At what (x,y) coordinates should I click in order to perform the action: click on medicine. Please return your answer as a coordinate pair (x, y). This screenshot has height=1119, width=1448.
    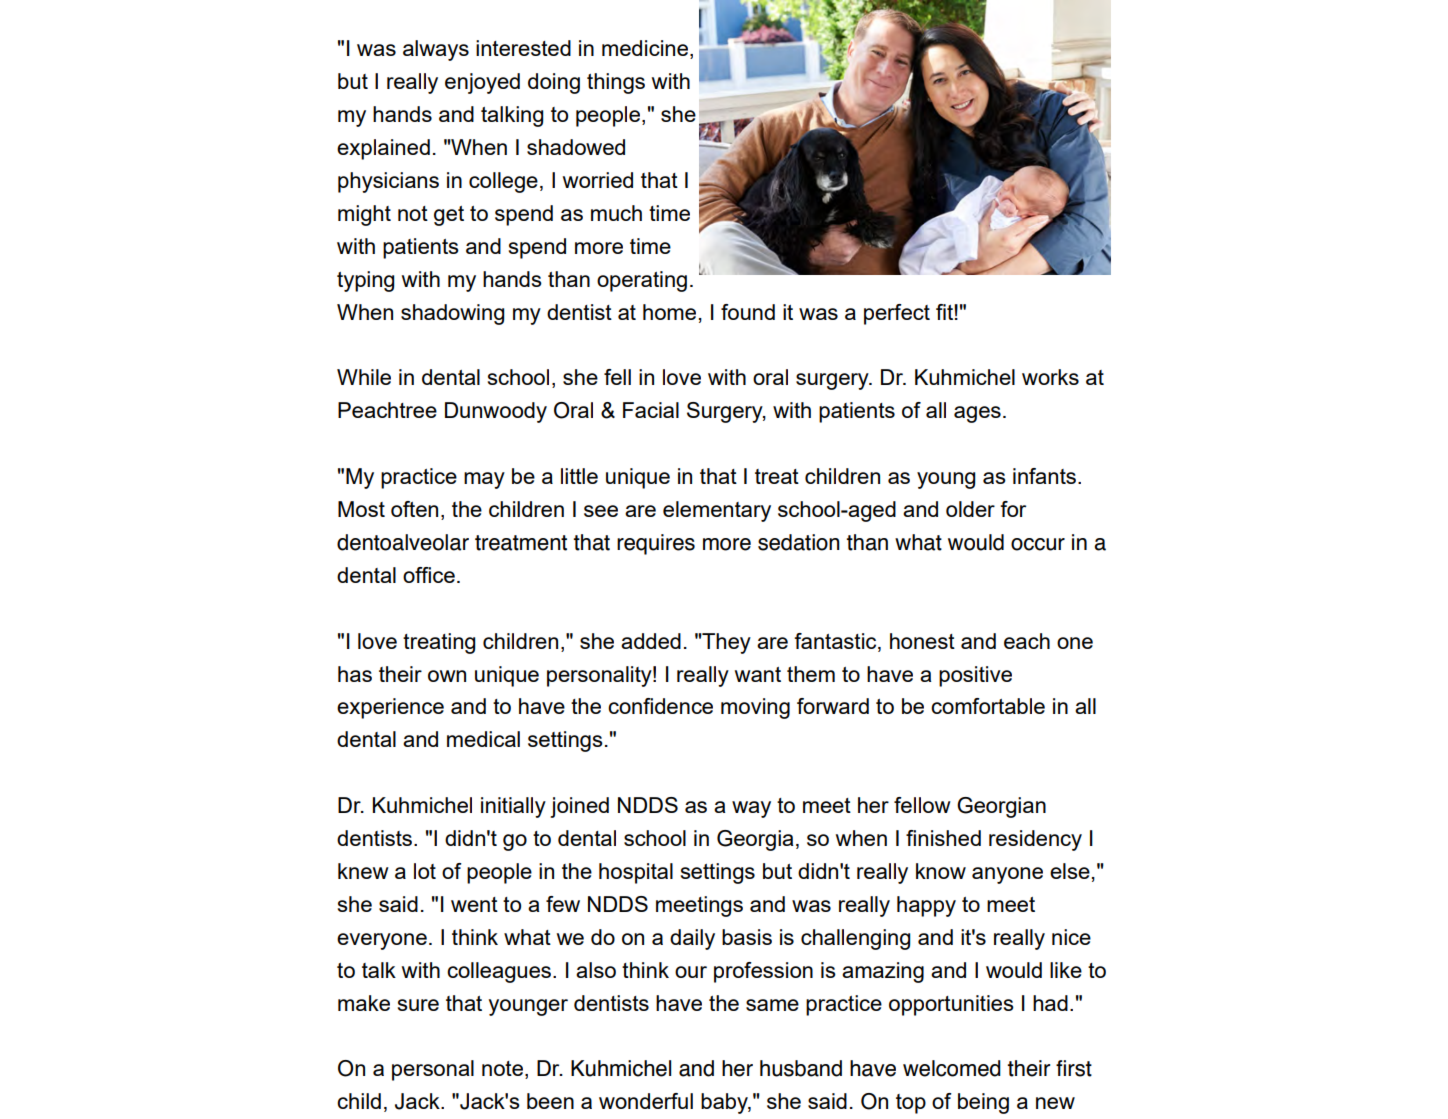
    Looking at the image, I should click on (646, 49).
